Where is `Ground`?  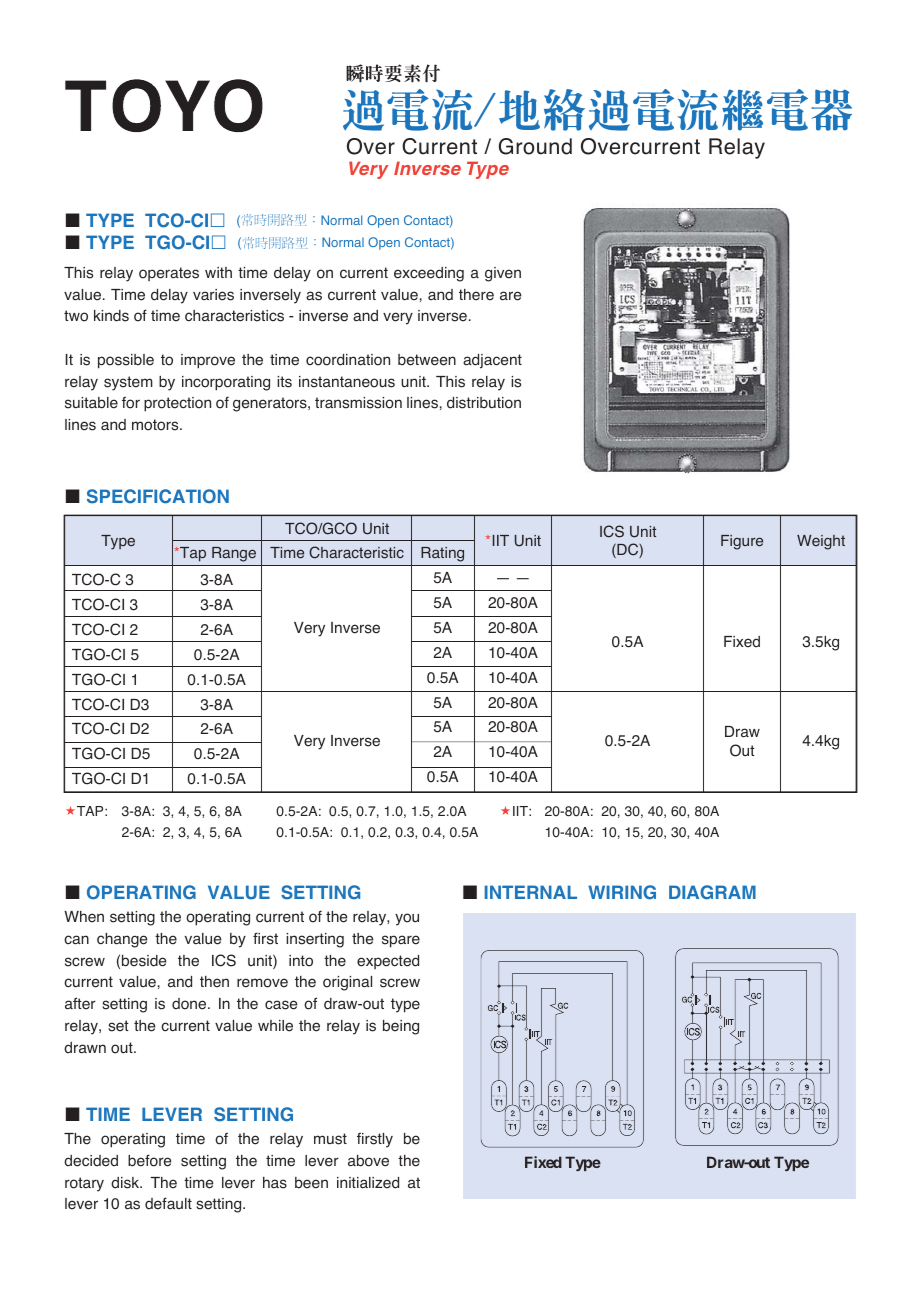
Ground is located at coordinates (535, 146).
